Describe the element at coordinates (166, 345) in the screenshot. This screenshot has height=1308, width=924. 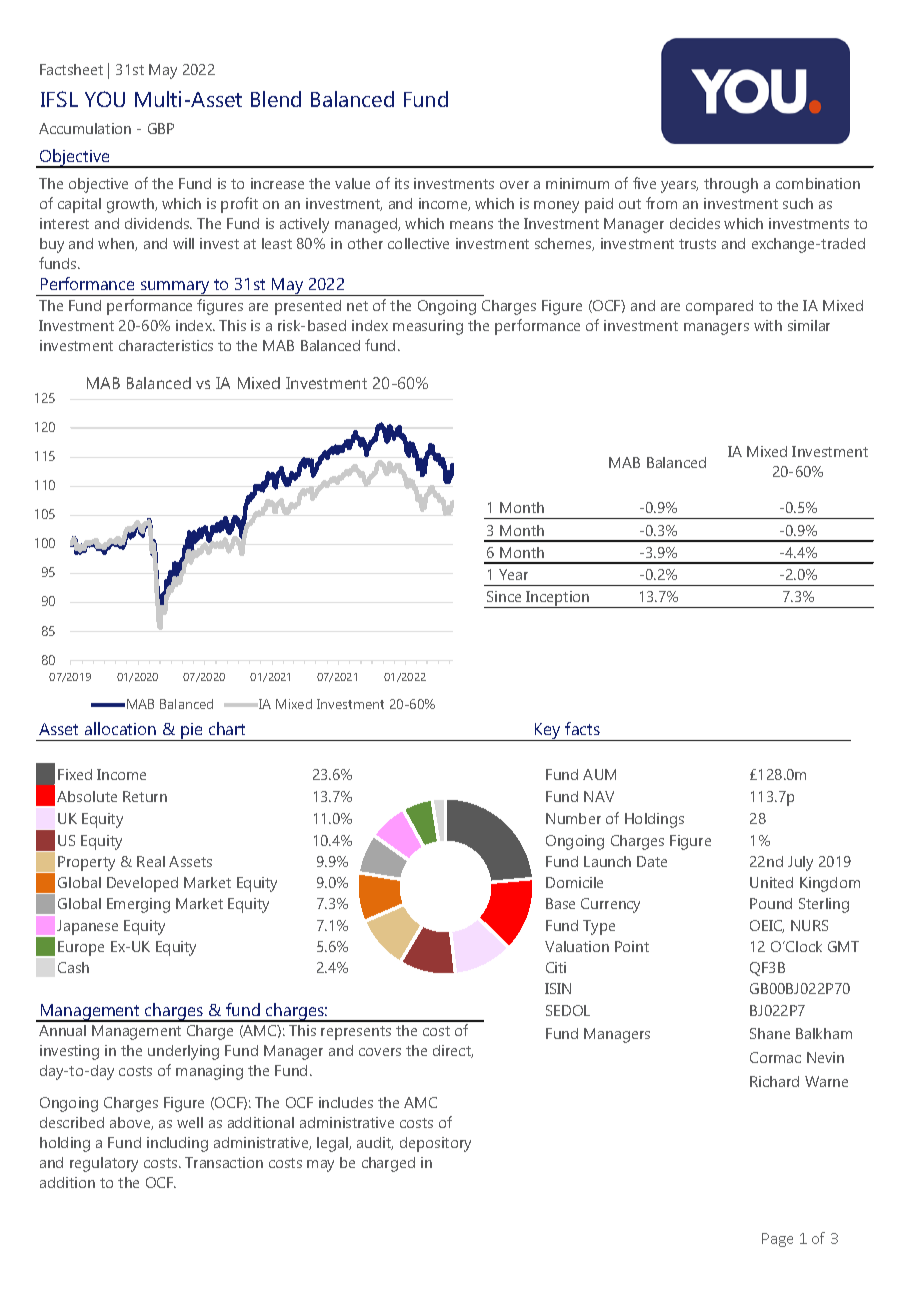
I see `characteristics` at that location.
